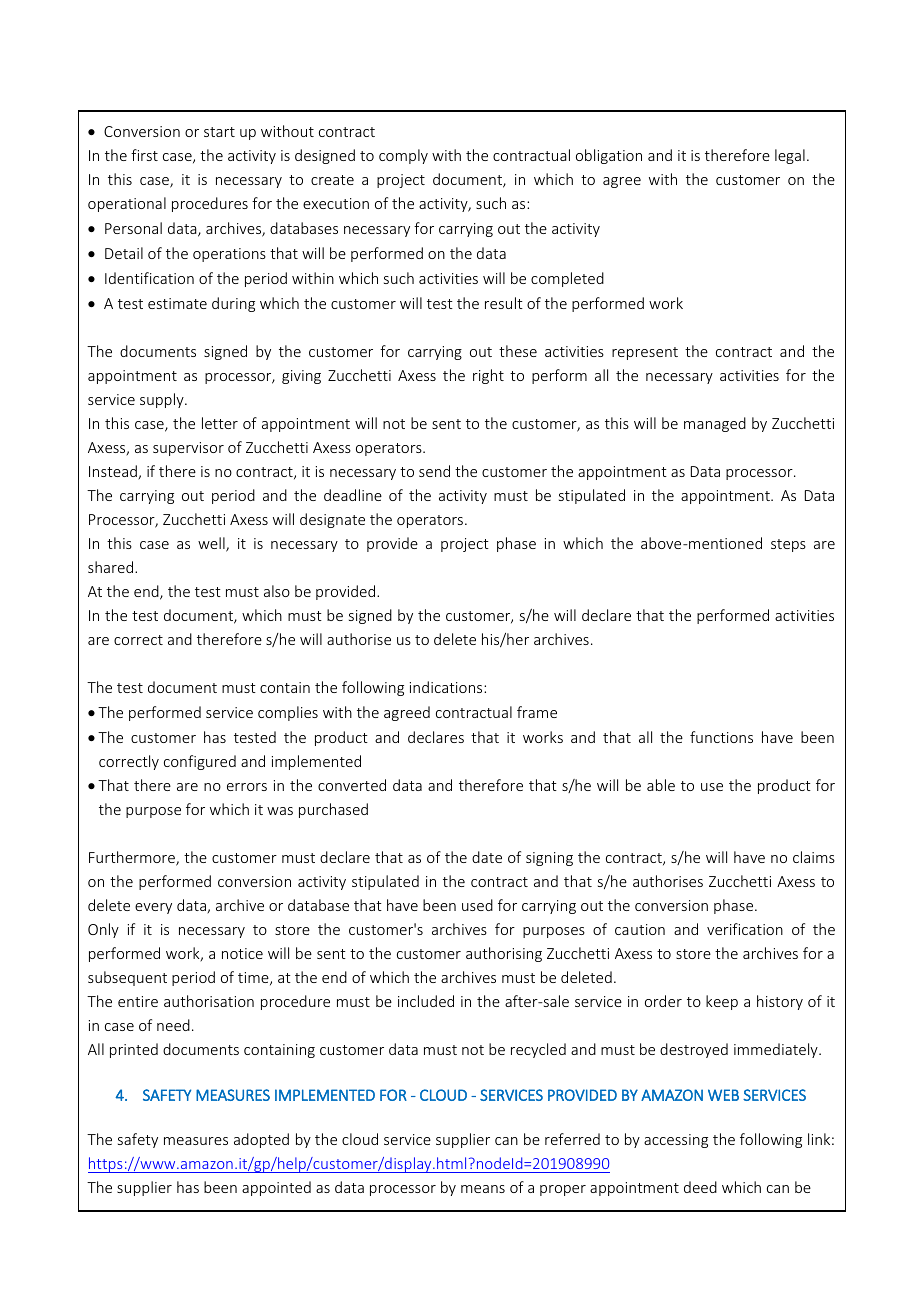 The width and height of the screenshot is (924, 1308). What do you see at coordinates (700, 1187) in the screenshot?
I see `deed` at bounding box center [700, 1187].
